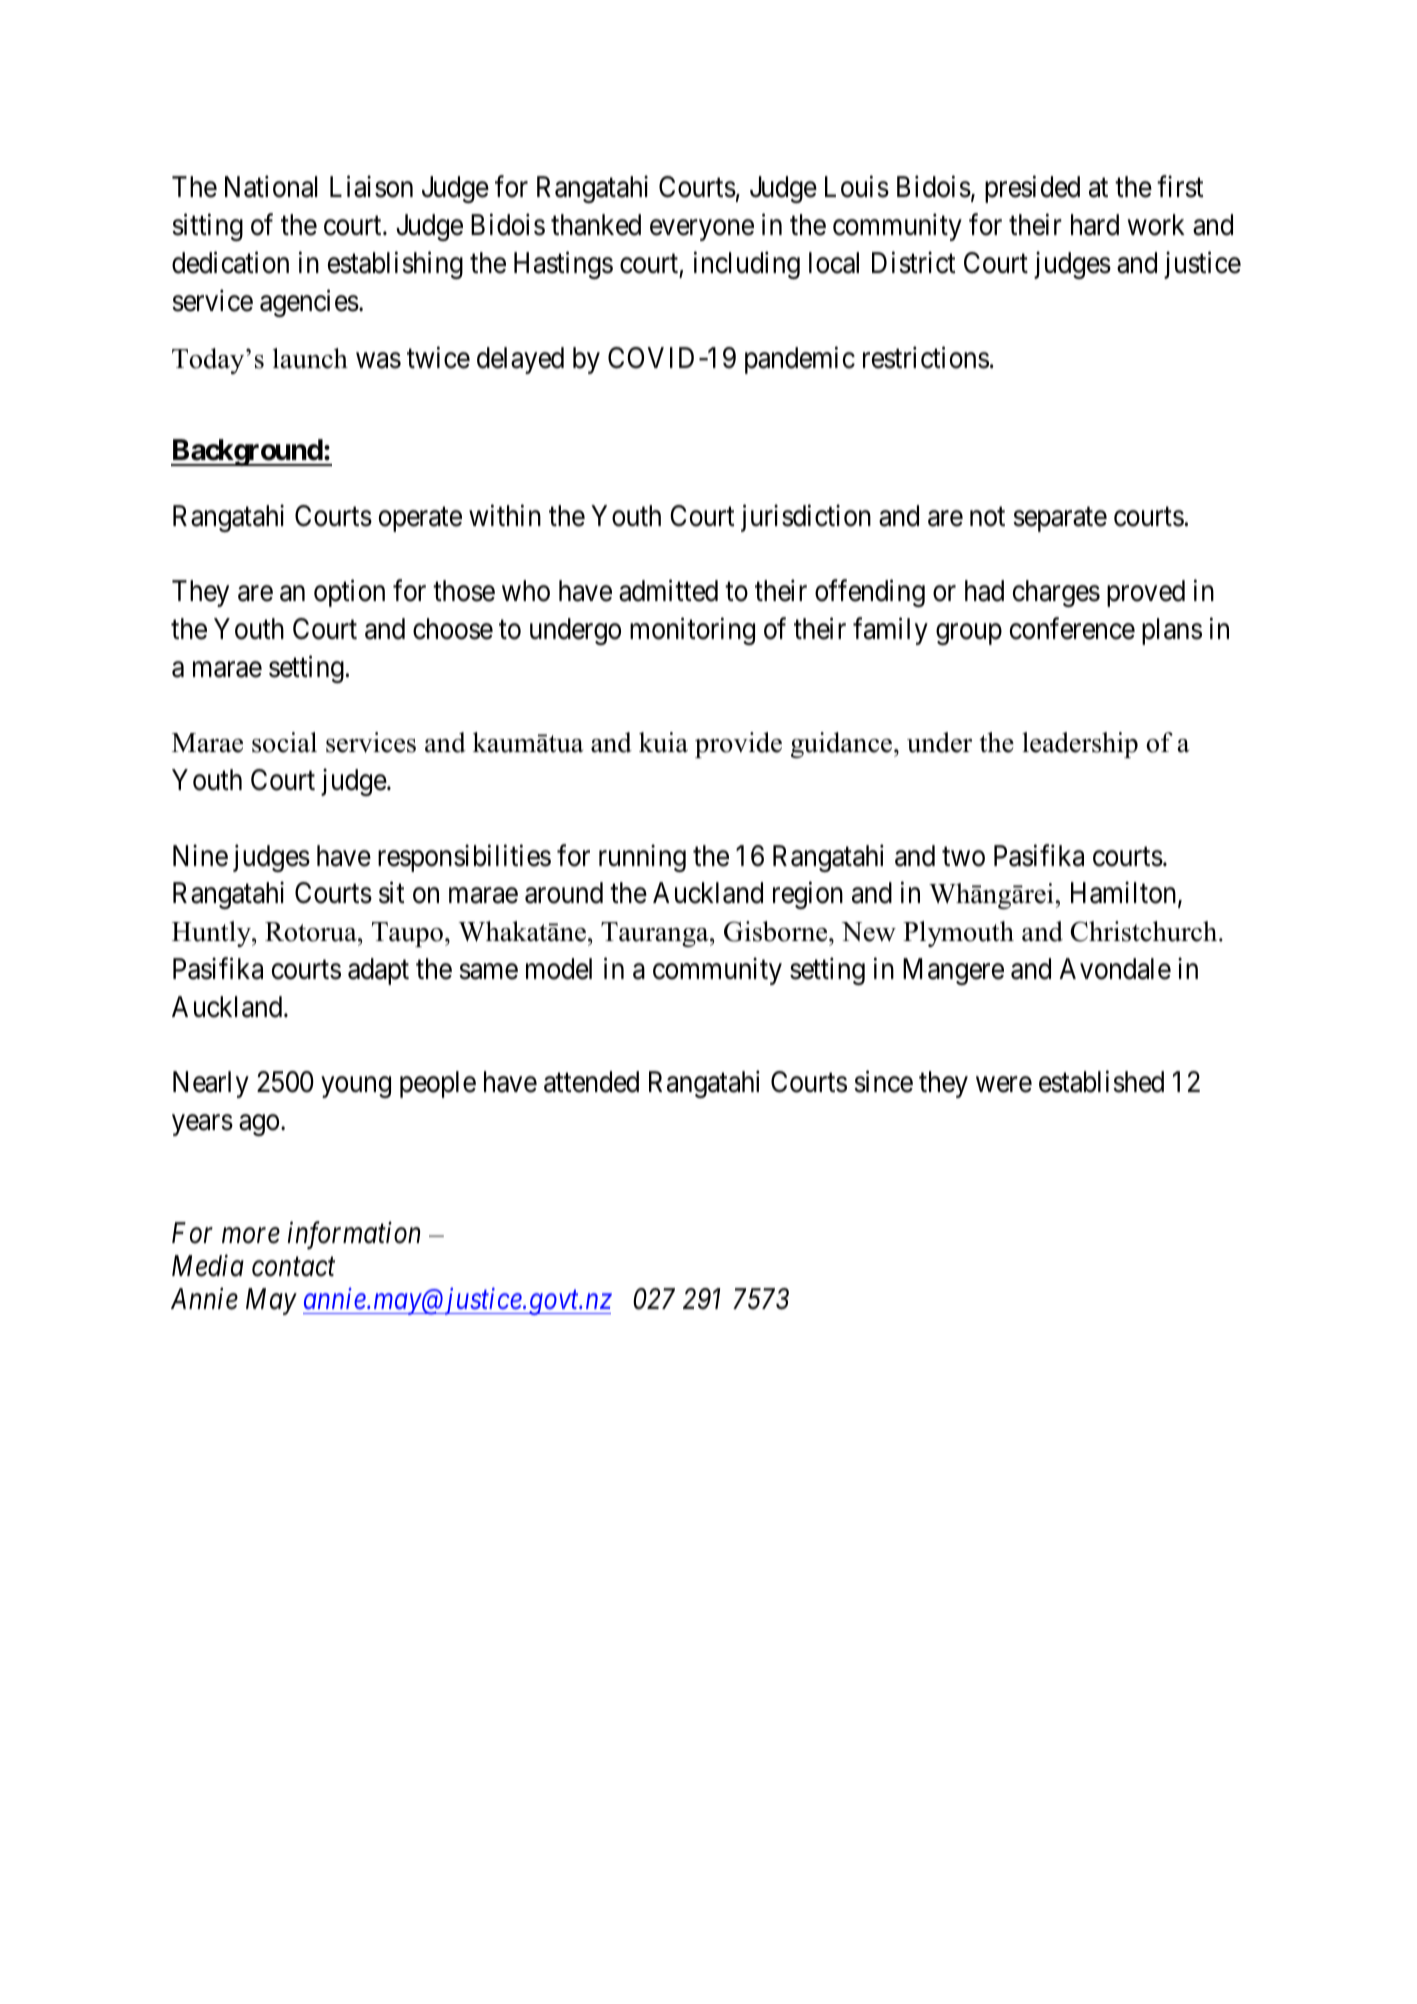 Image resolution: width=1417 pixels, height=2004 pixels. What do you see at coordinates (806, 518) in the screenshot?
I see `jurisdiction` at bounding box center [806, 518].
